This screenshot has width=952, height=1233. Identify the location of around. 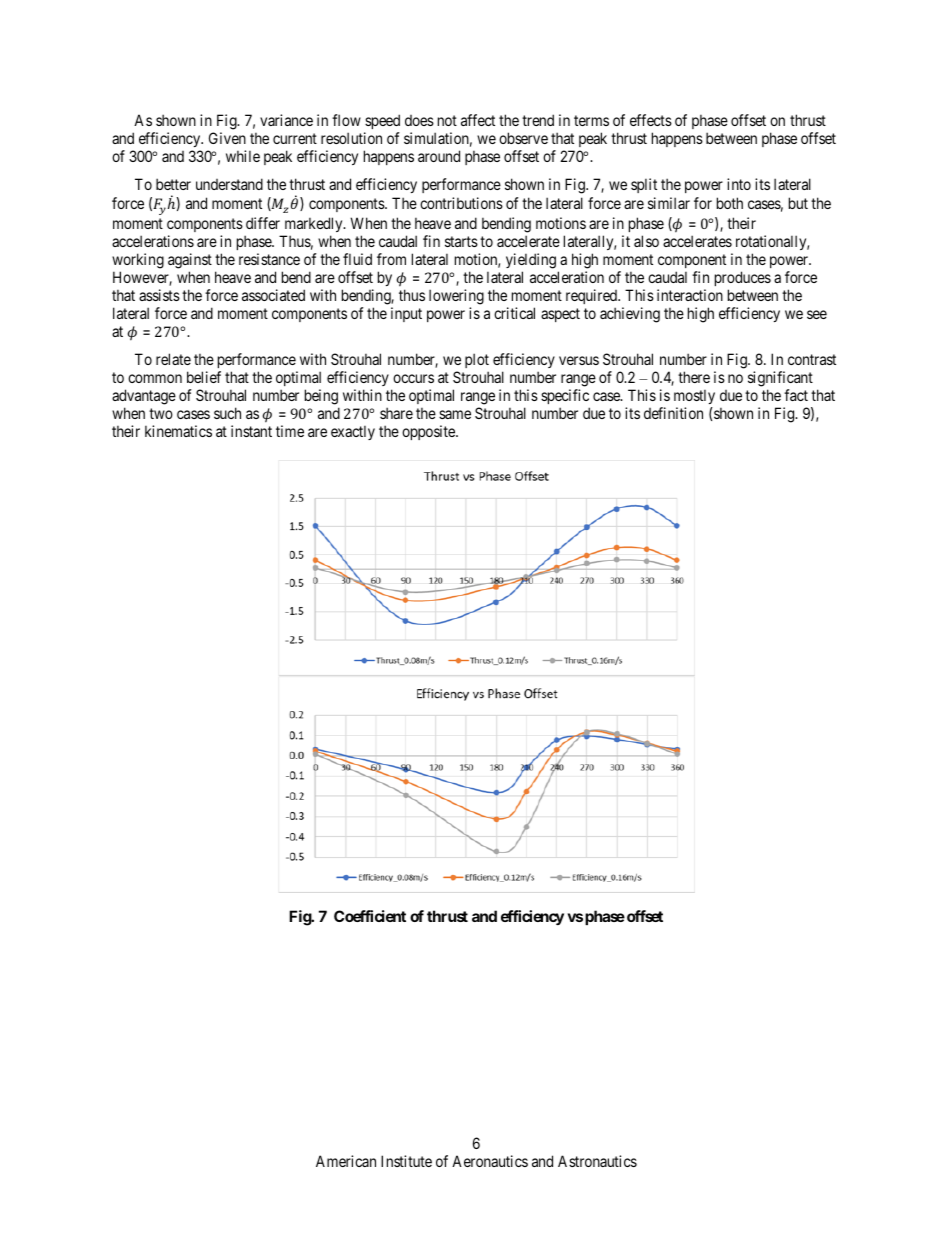
(439, 156).
